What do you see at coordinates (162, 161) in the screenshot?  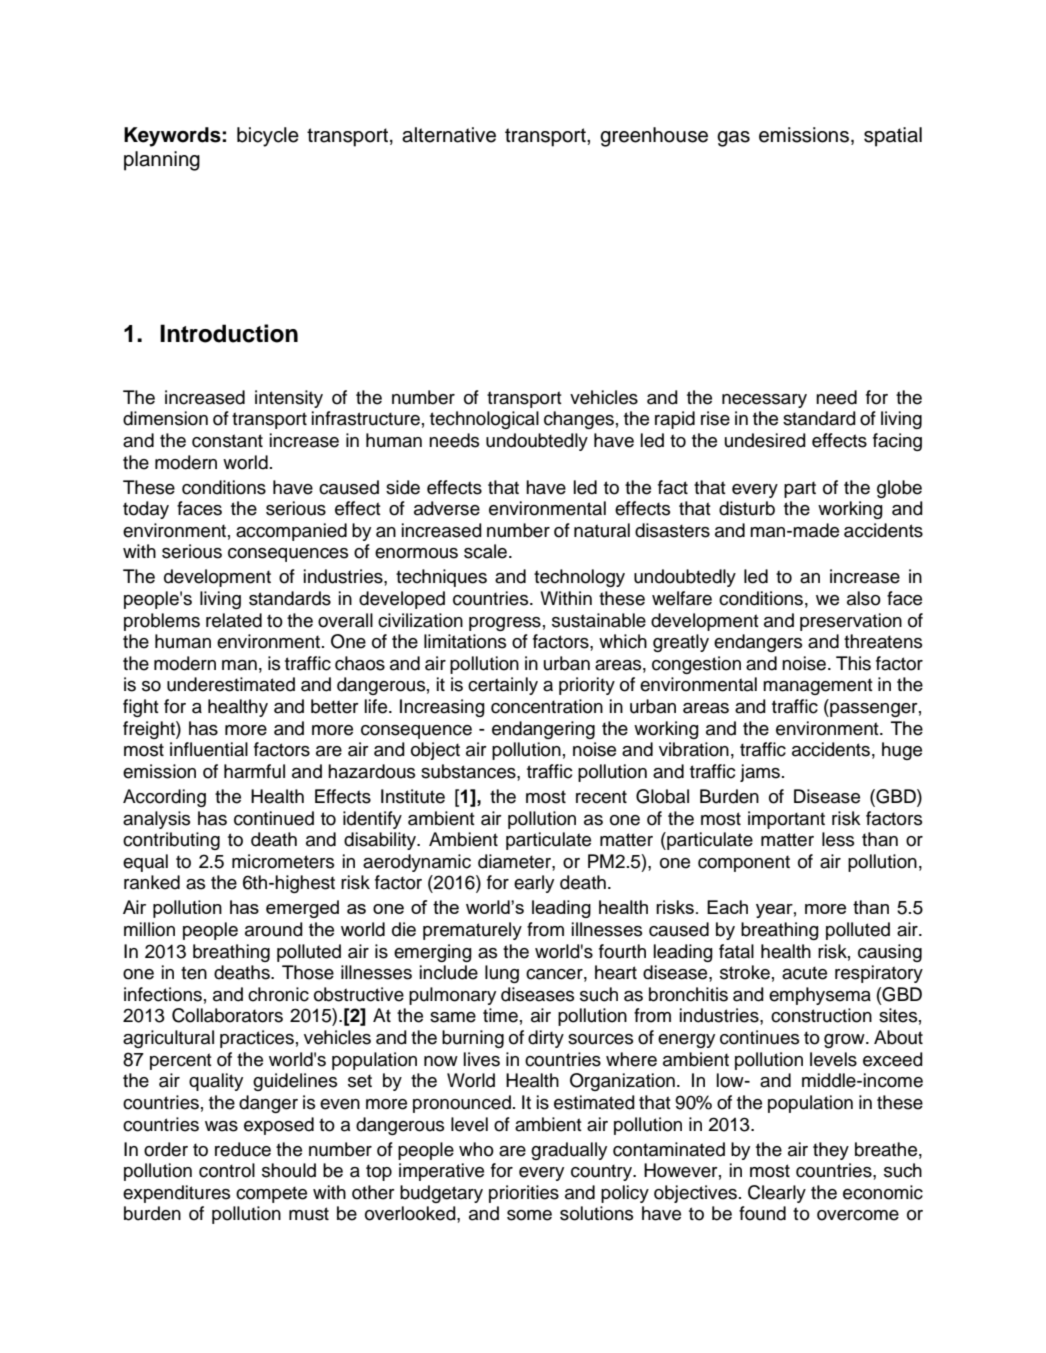 I see `planning` at bounding box center [162, 161].
